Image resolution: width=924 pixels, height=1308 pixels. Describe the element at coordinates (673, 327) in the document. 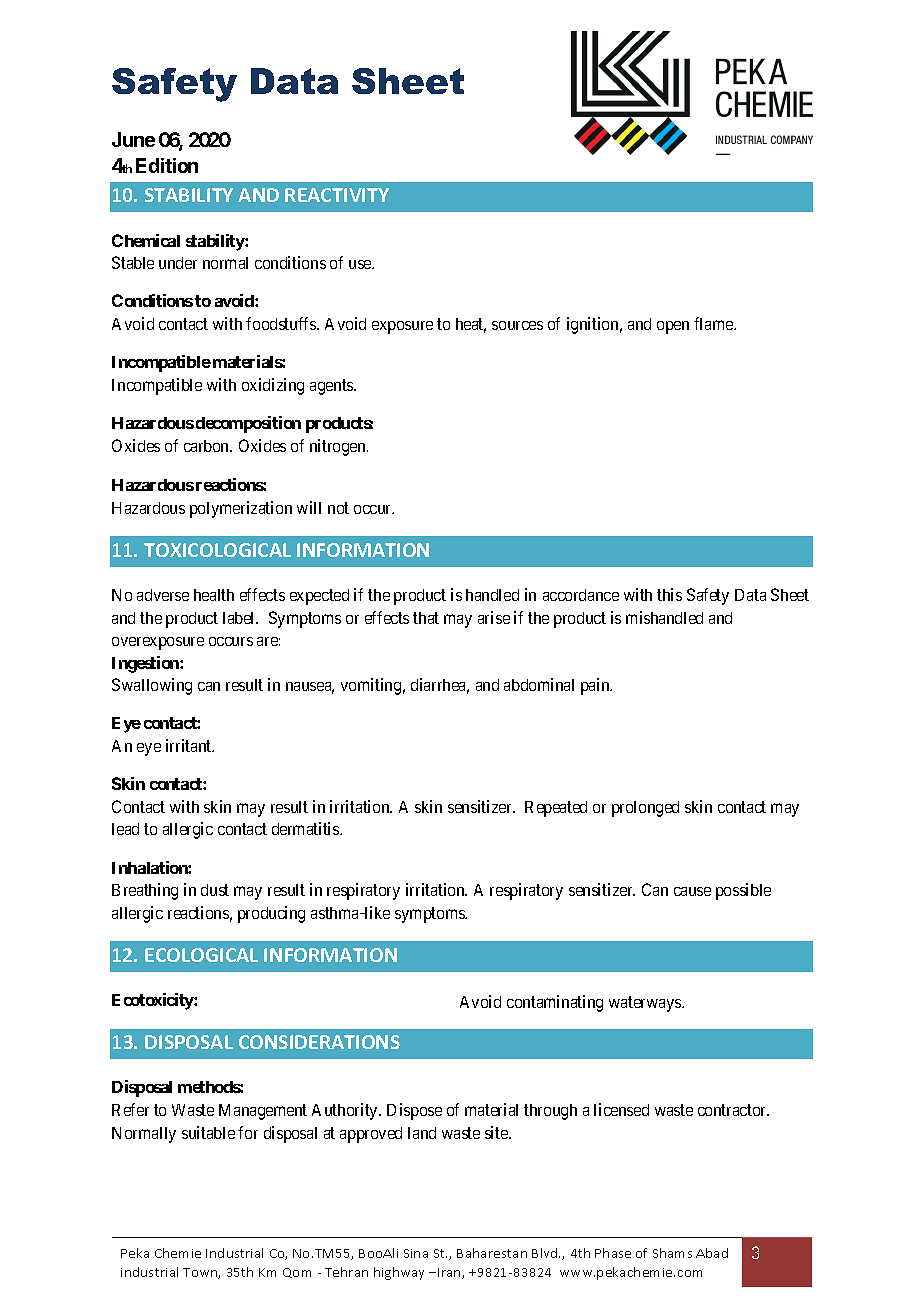

I see `open` at that location.
